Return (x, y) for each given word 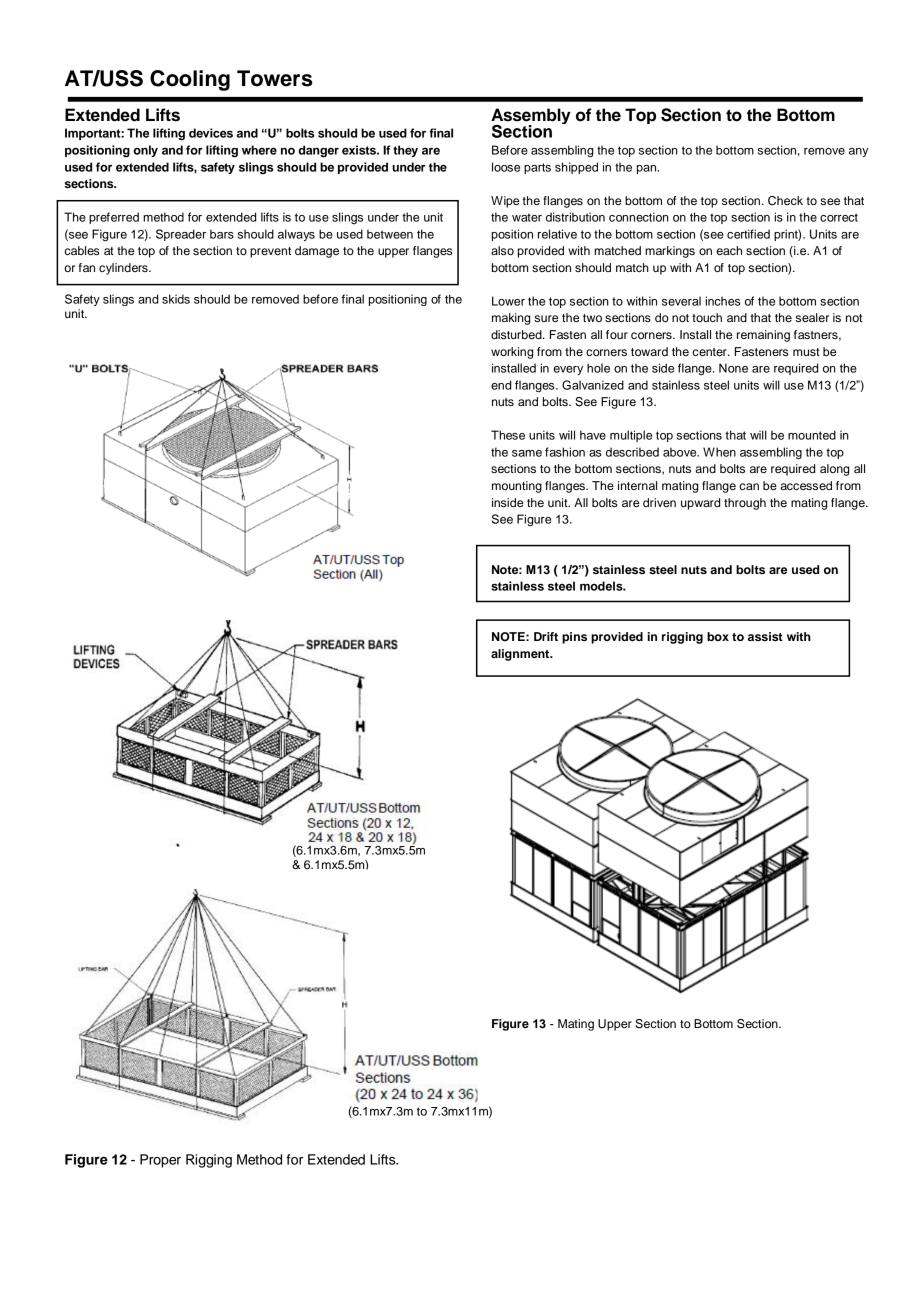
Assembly (531, 117)
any (858, 152)
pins (574, 638)
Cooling (190, 80)
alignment (521, 655)
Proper (160, 1161)
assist (765, 636)
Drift (546, 636)
